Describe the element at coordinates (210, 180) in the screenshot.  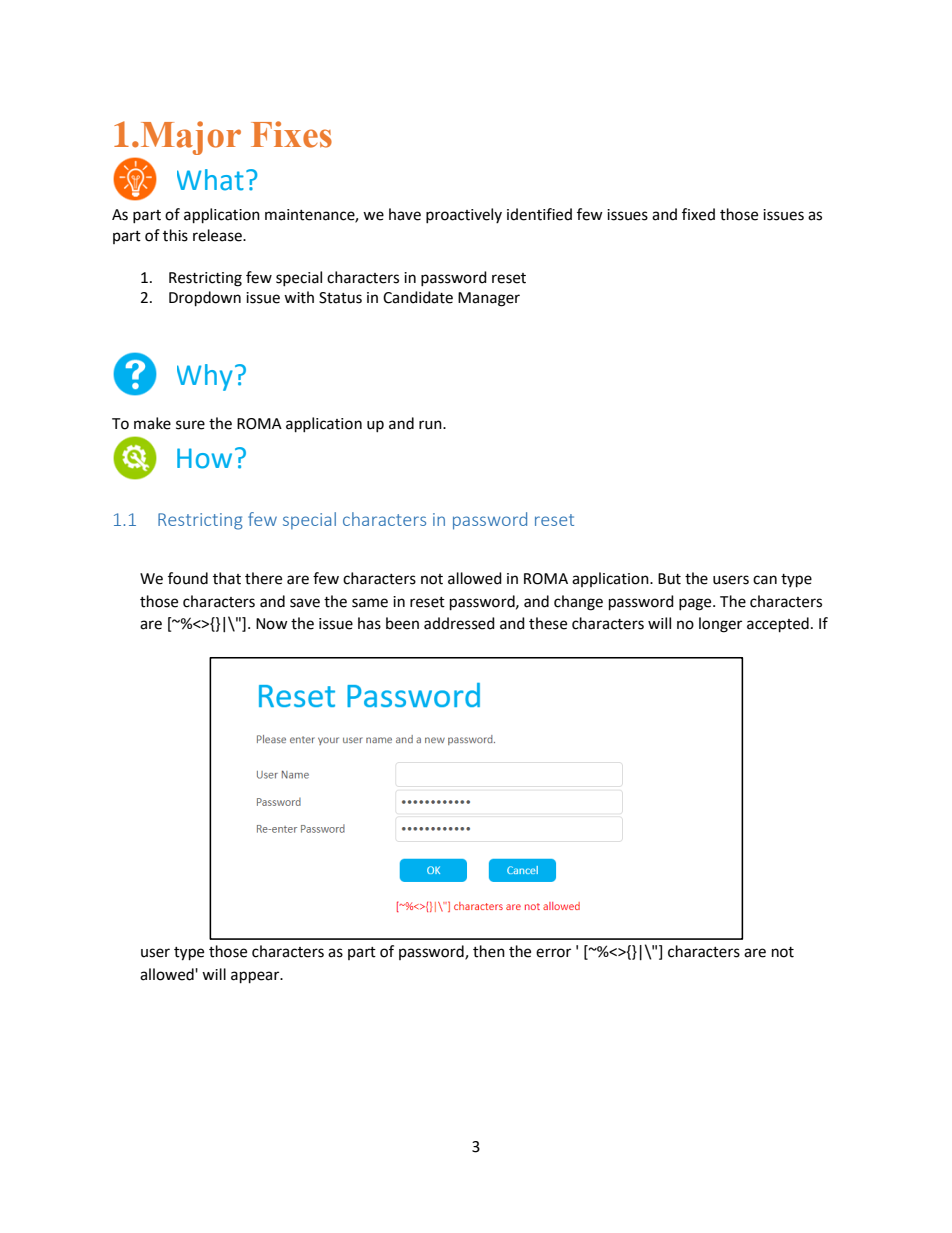
I see `What` at that location.
